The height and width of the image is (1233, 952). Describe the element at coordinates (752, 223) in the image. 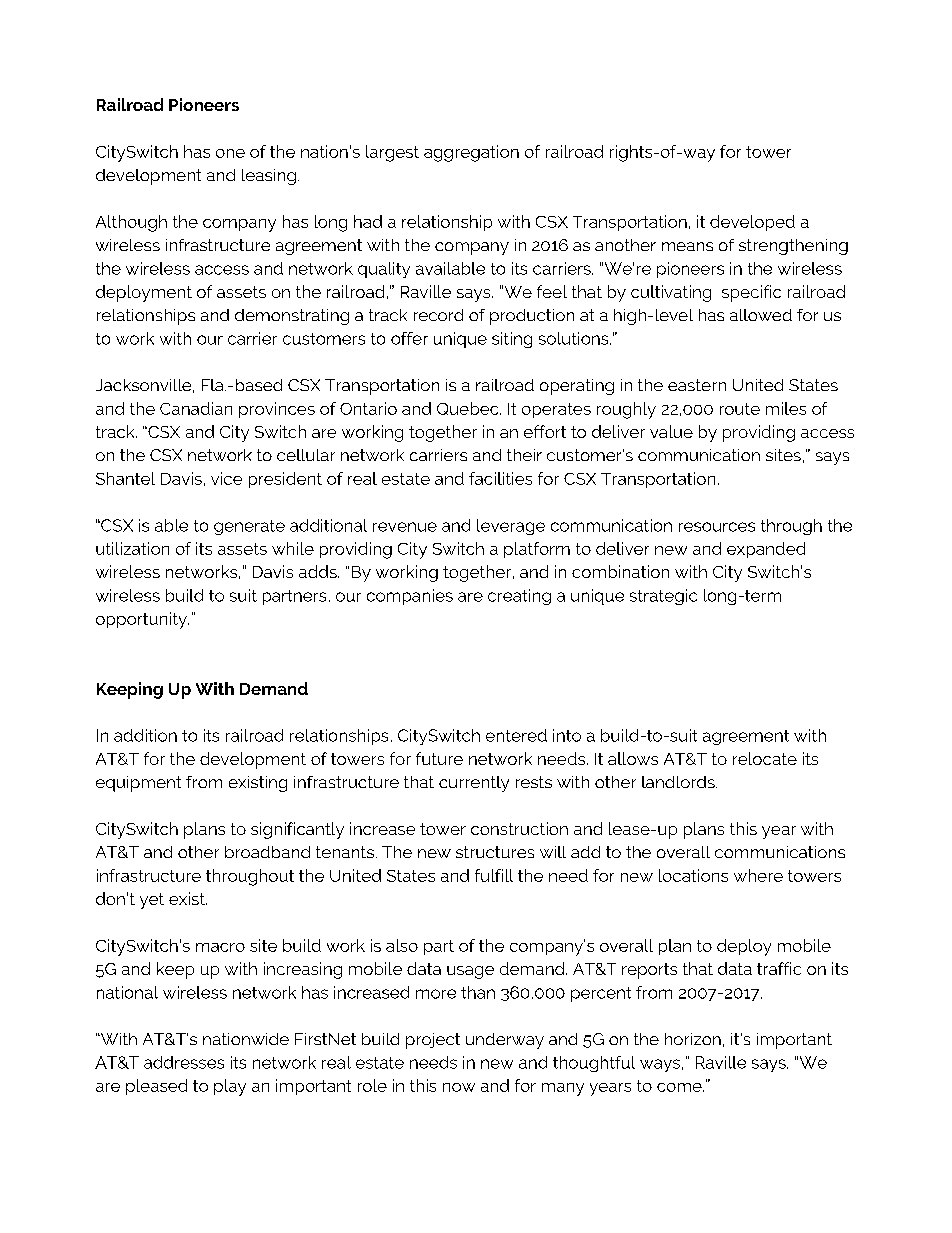

I see `developed` at that location.
